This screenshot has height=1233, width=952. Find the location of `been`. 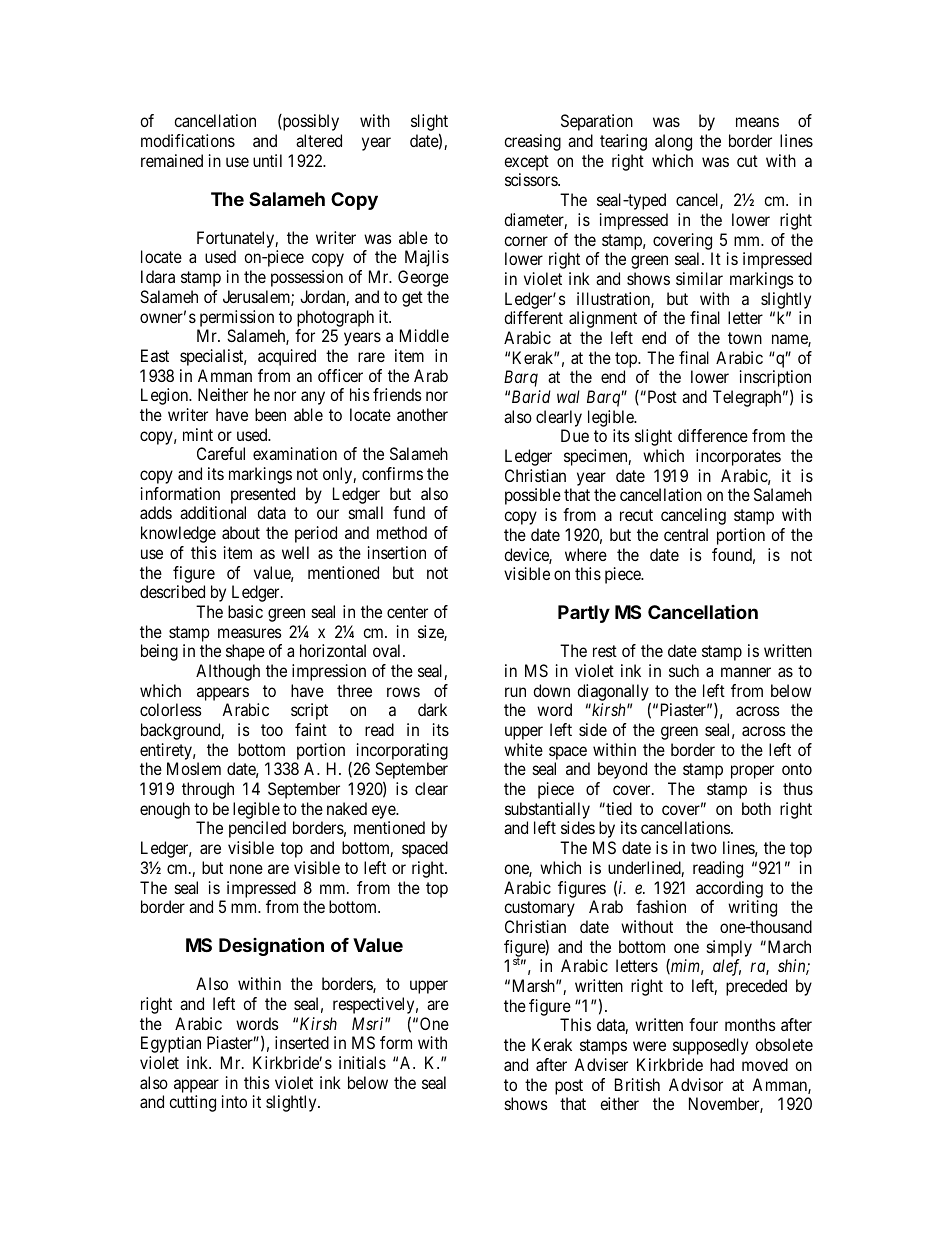

been is located at coordinates (270, 414).
